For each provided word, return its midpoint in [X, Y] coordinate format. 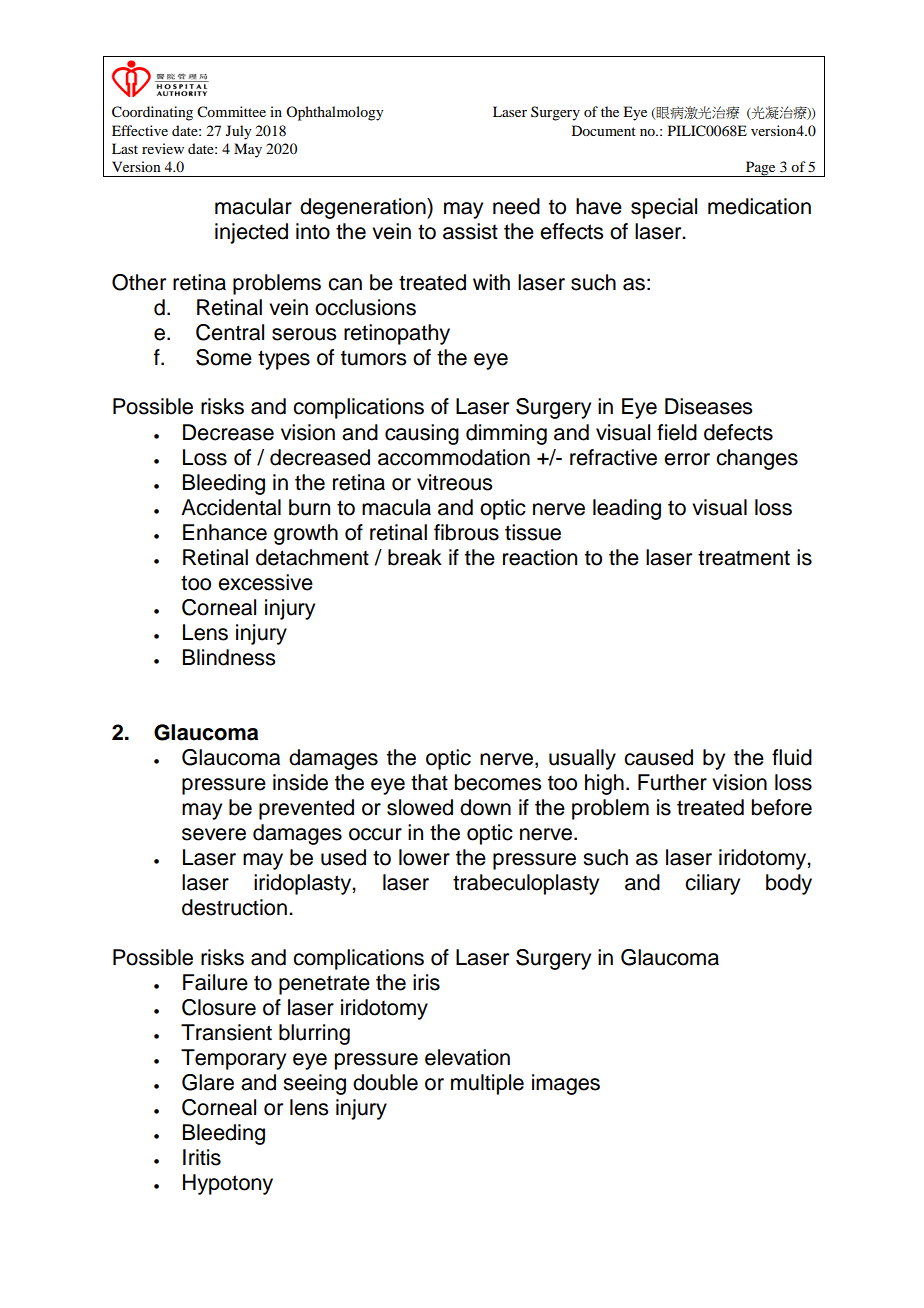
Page [761, 169]
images [566, 1084]
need [516, 206]
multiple [487, 1084]
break [415, 557]
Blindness [229, 657]
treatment [744, 558]
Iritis [202, 1157]
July [238, 132]
